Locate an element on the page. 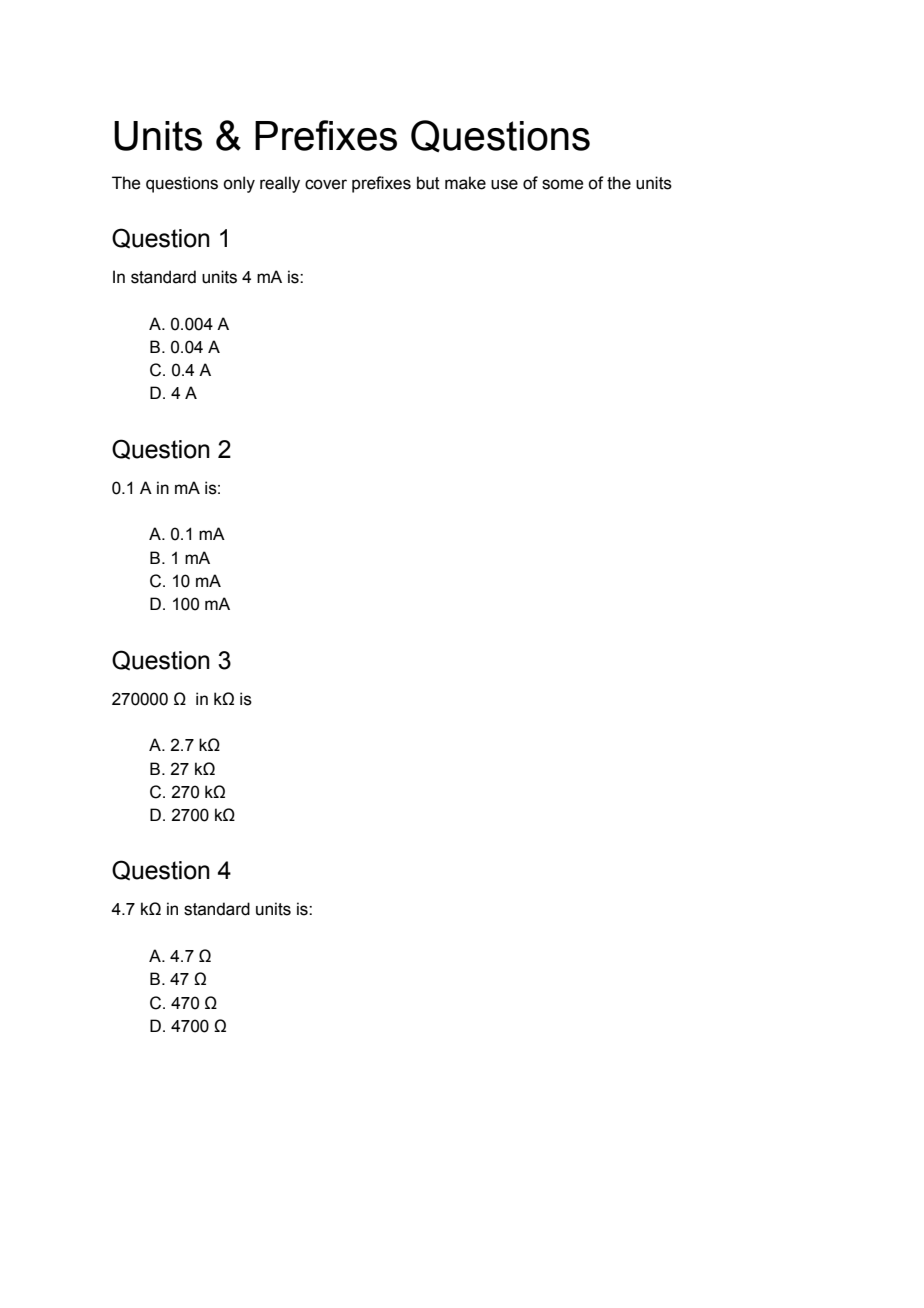 The width and height of the page is (924, 1308). cover is located at coordinates (326, 184).
